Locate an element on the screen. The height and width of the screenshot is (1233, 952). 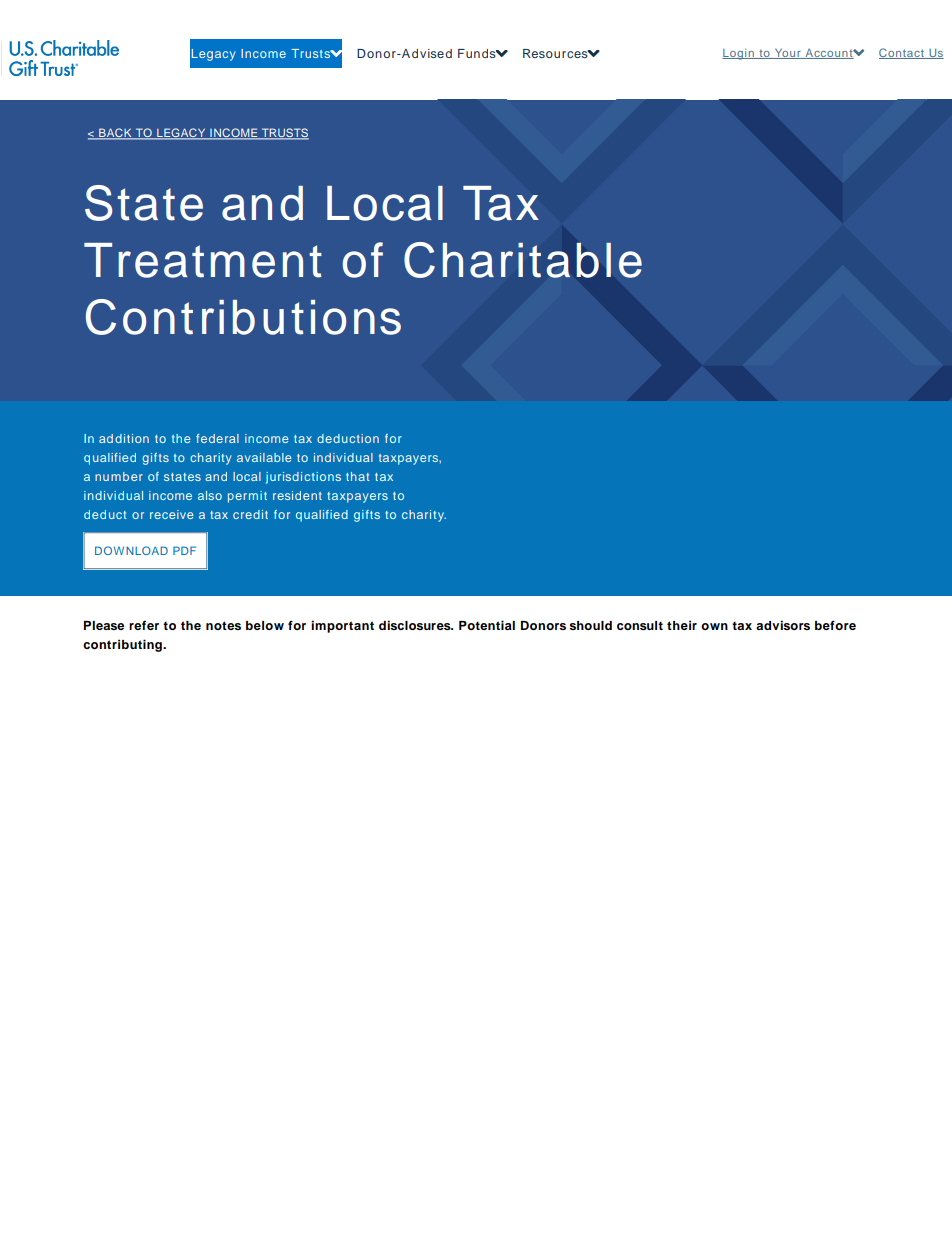
Potential is located at coordinates (487, 625).
